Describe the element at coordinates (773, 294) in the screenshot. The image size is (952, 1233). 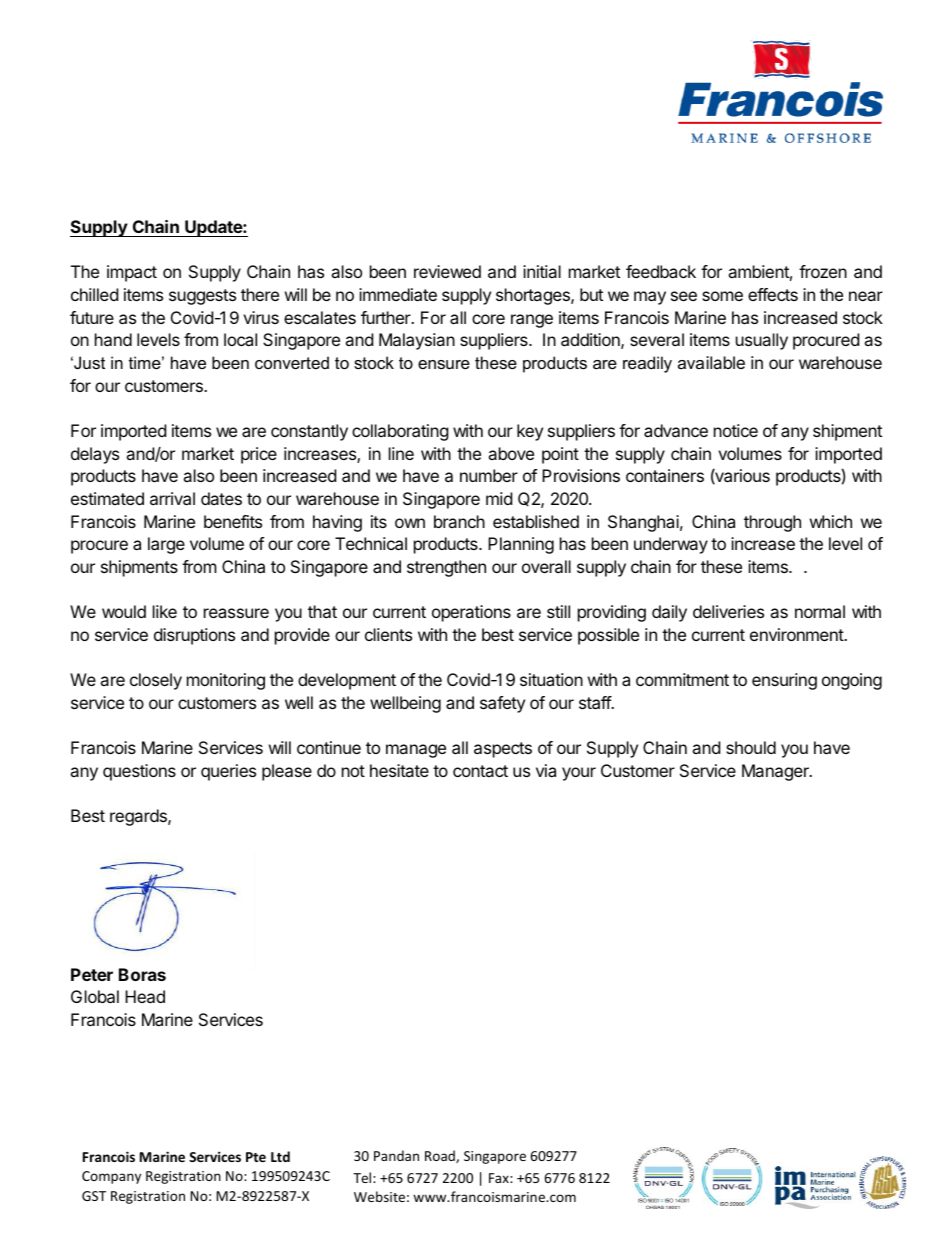
I see `effects` at that location.
